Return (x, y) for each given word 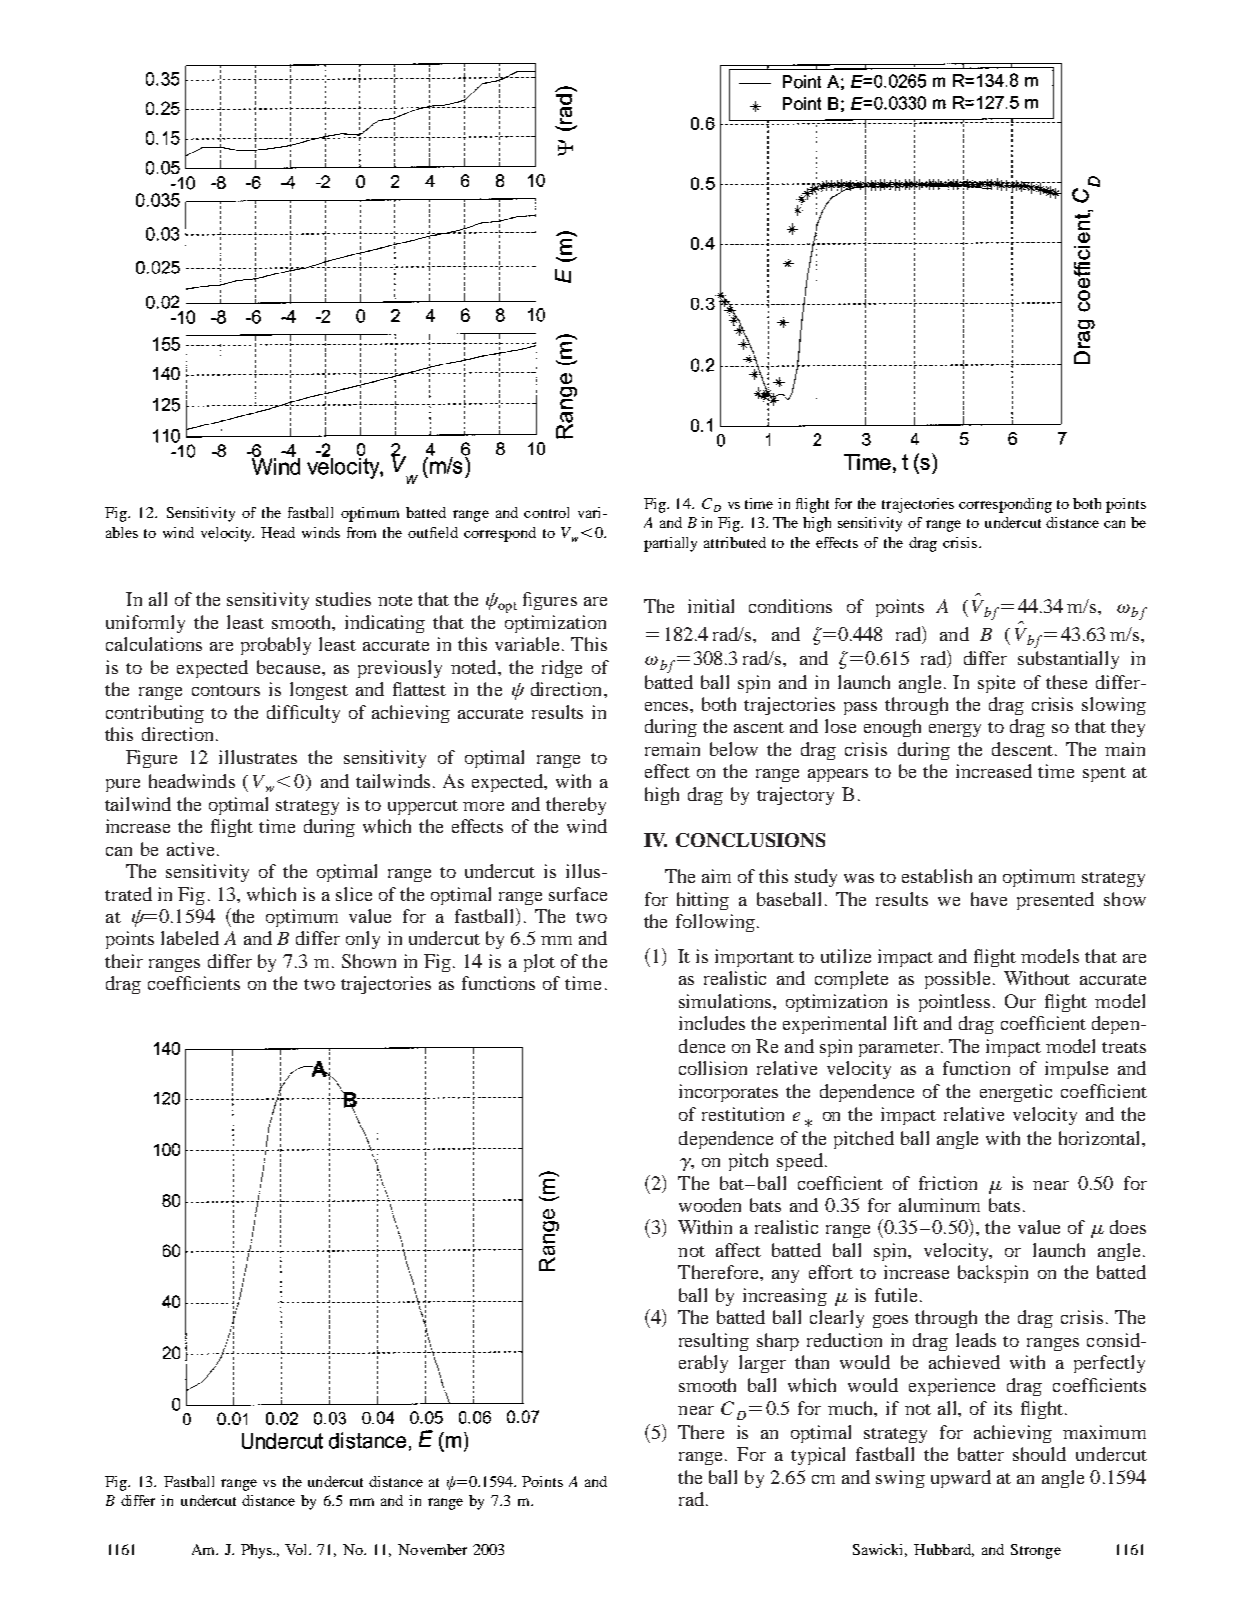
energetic (1016, 1093)
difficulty (303, 714)
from (361, 532)
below (734, 749)
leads (976, 1340)
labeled (190, 938)
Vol (298, 1549)
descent (1022, 749)
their (124, 961)
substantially (1068, 660)
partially (670, 544)
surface (578, 894)
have (989, 899)
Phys (258, 1551)
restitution (743, 1114)
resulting (714, 1342)
